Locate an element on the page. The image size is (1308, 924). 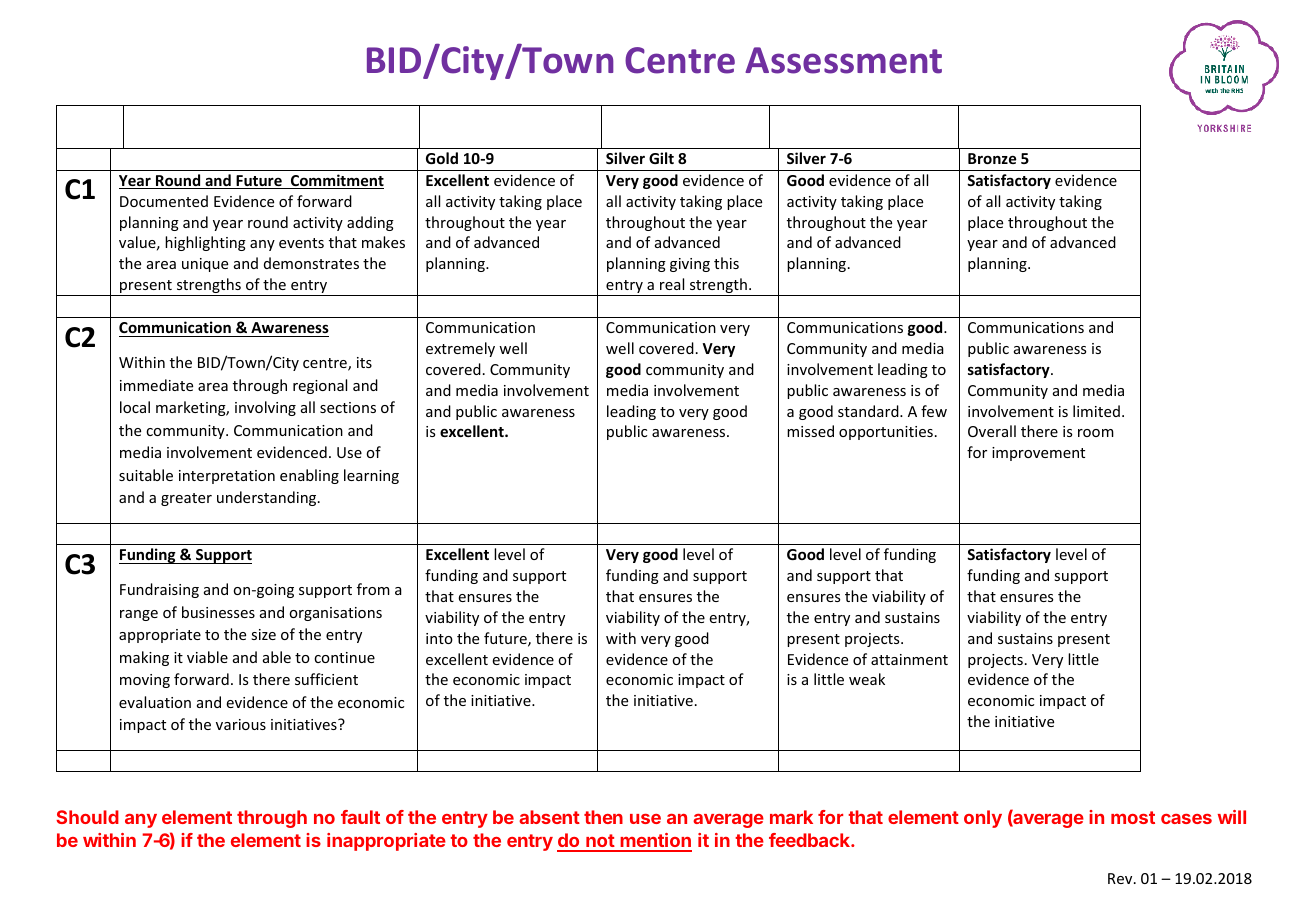
then is located at coordinates (603, 817).
